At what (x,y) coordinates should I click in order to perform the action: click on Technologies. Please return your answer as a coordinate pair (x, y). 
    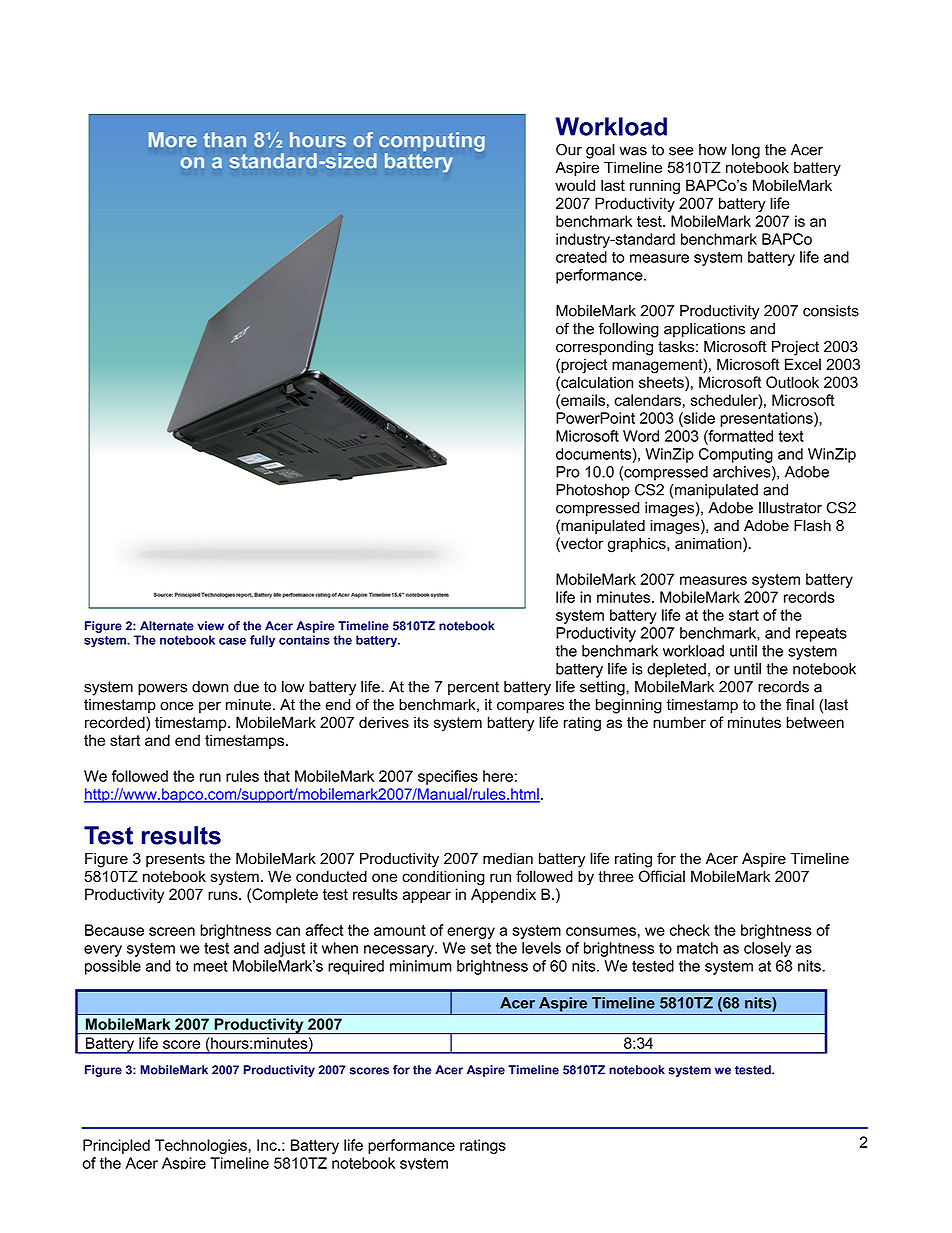
    Looking at the image, I should click on (201, 1146).
